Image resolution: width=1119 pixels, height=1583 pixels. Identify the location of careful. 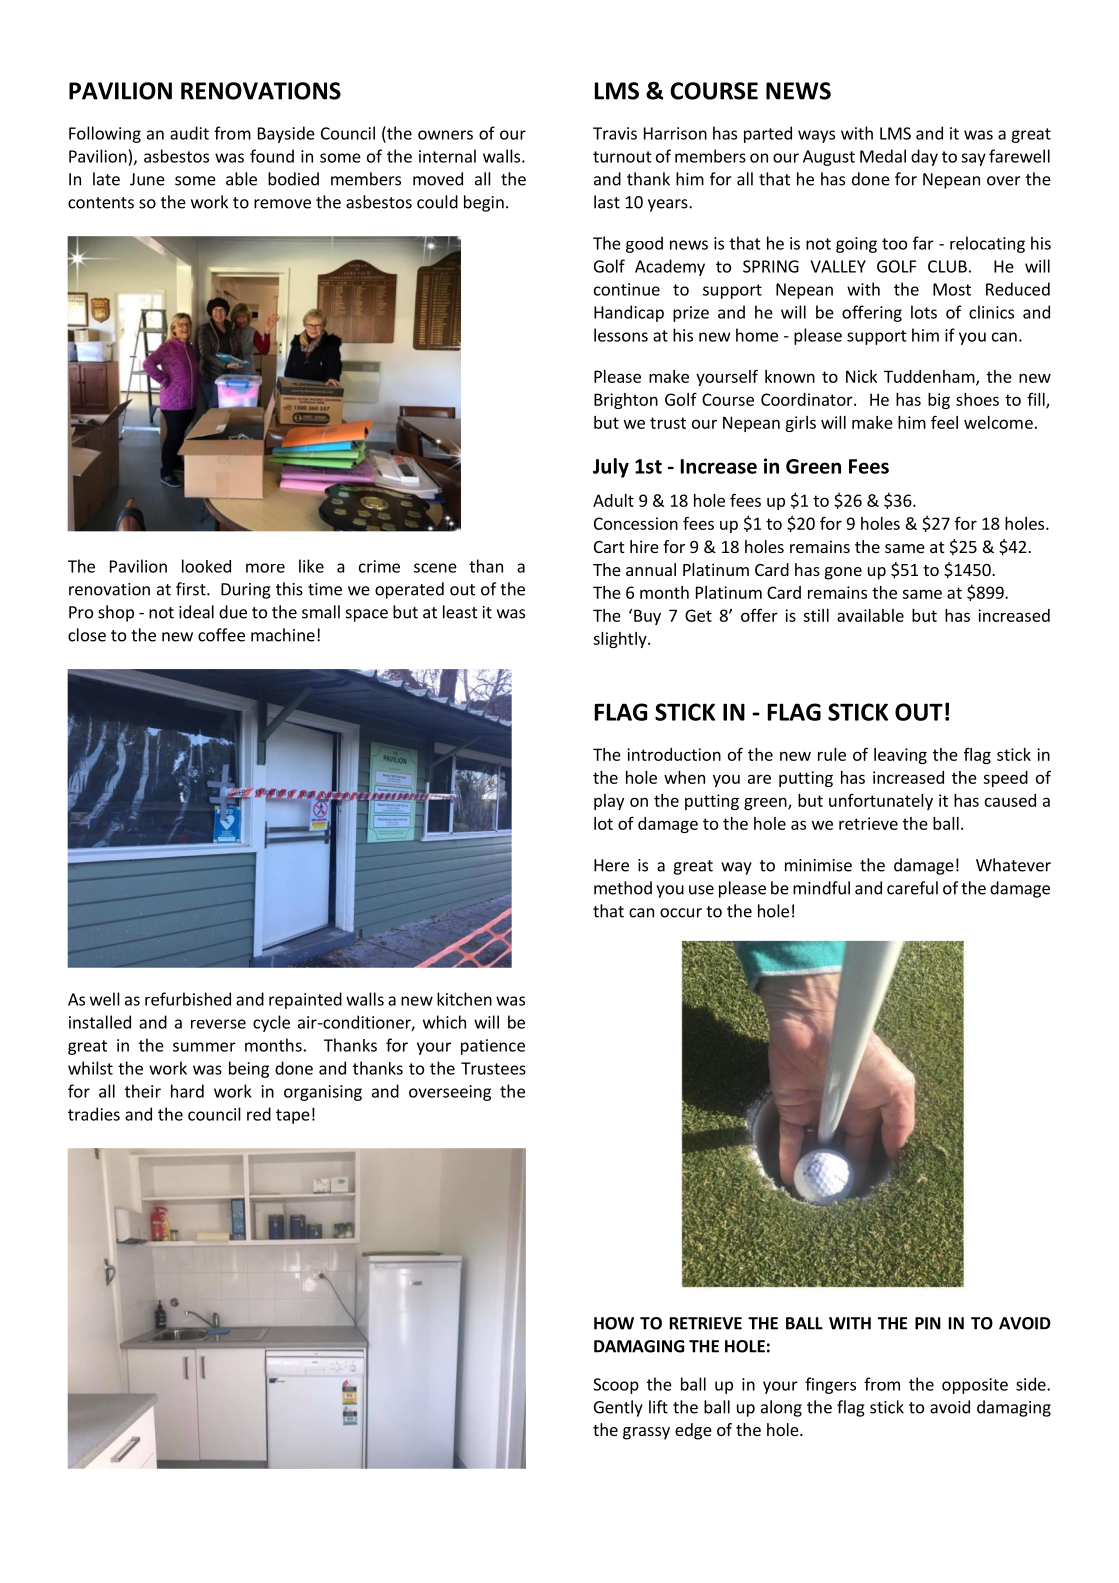
(912, 888).
